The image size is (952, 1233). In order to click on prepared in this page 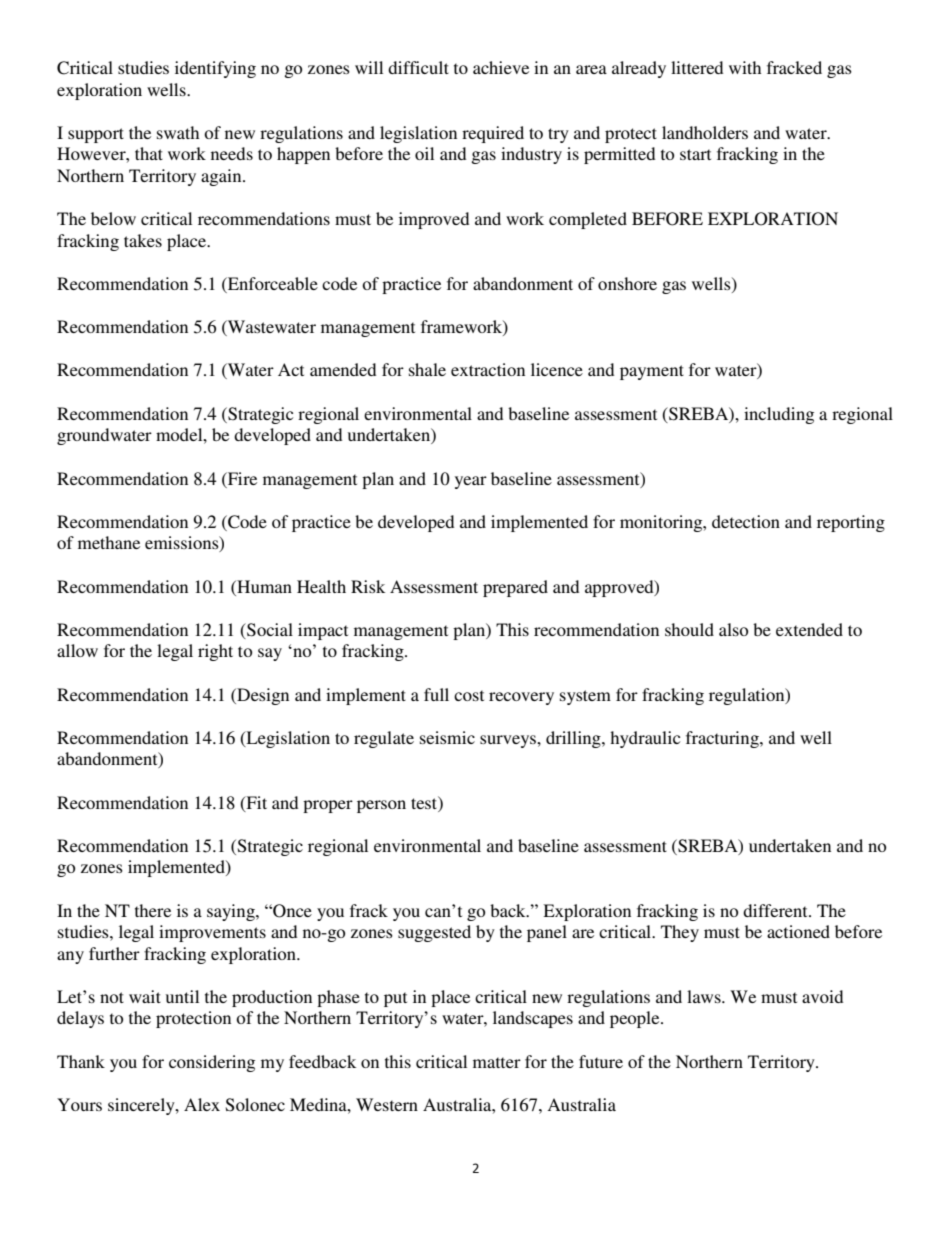, I will do `click(515, 588)`.
